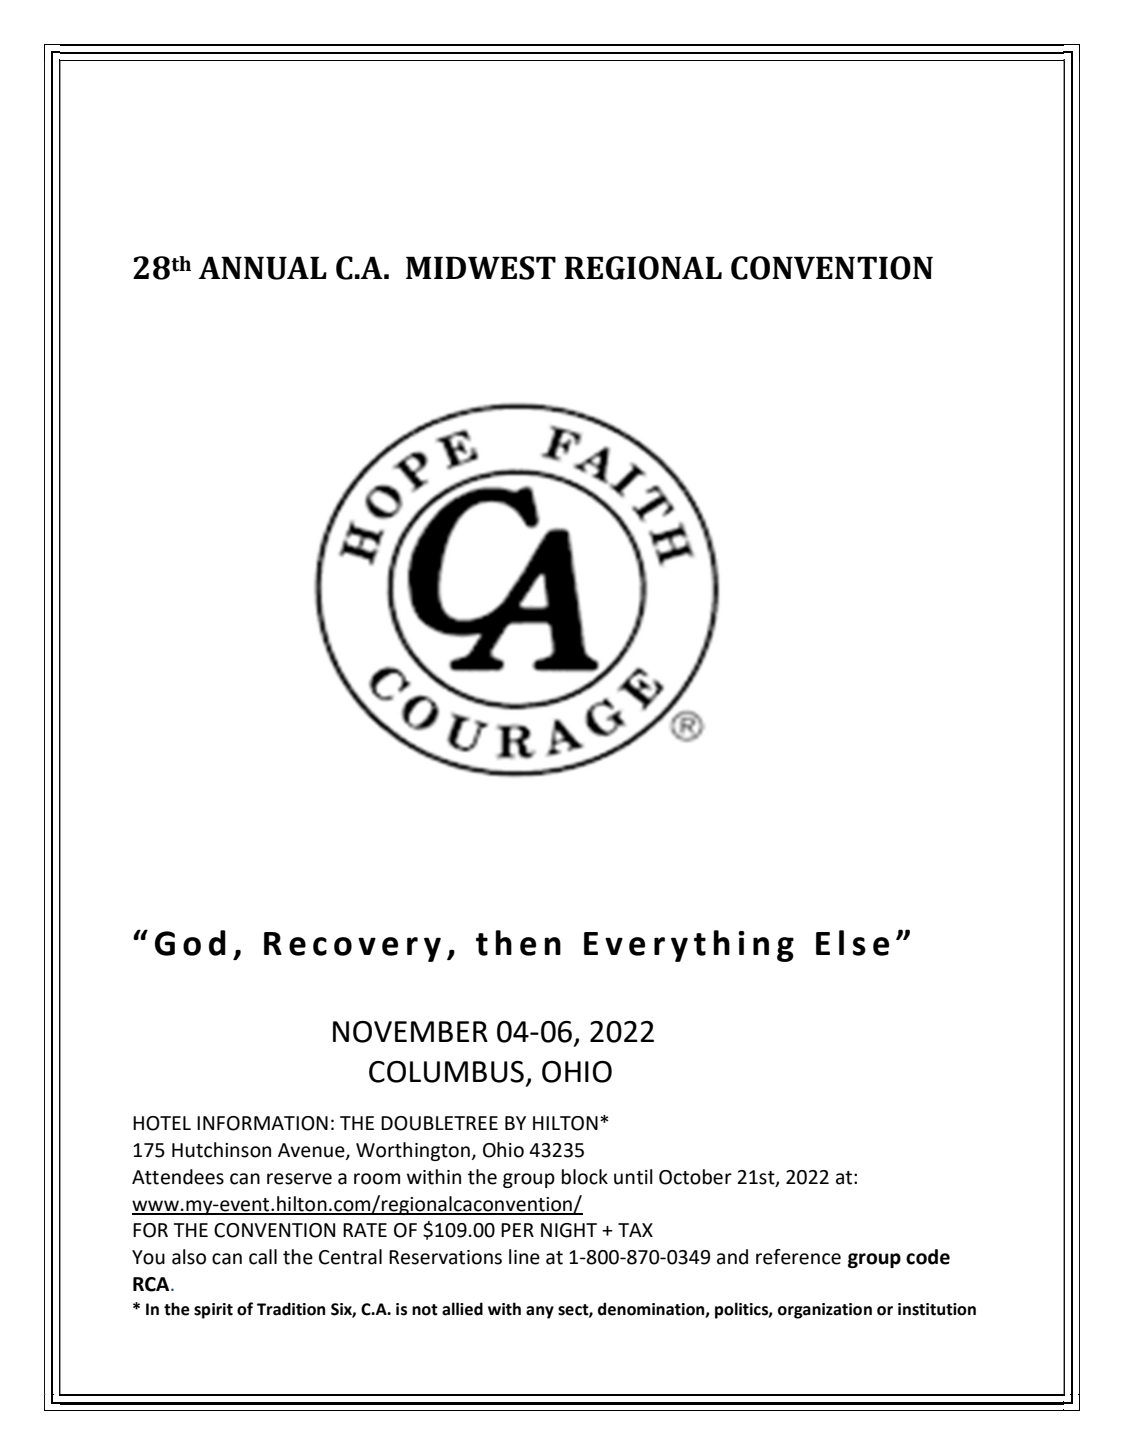  I want to click on October, so click(695, 1177).
